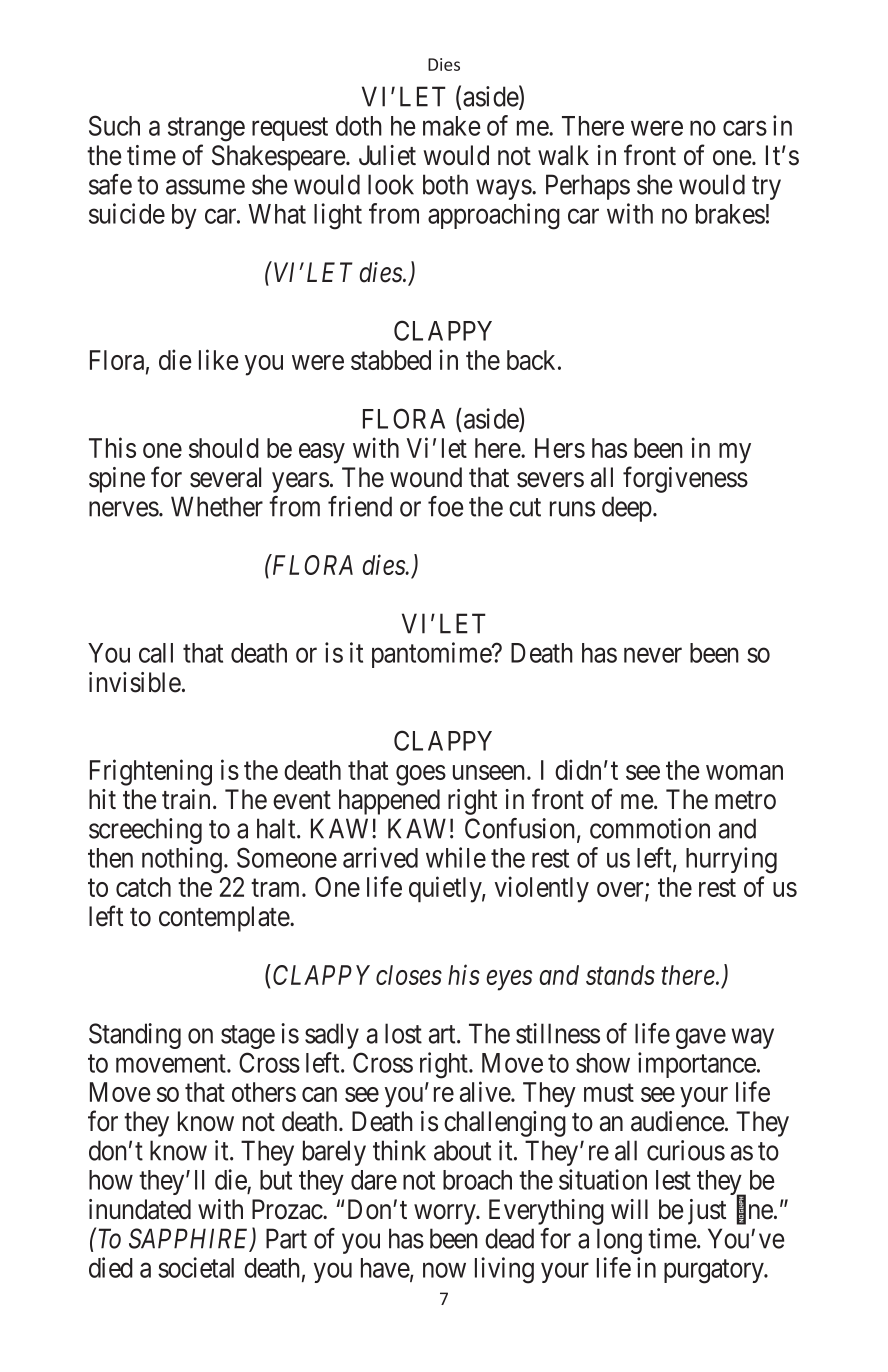  What do you see at coordinates (196, 1267) in the screenshot?
I see `societal` at bounding box center [196, 1267].
